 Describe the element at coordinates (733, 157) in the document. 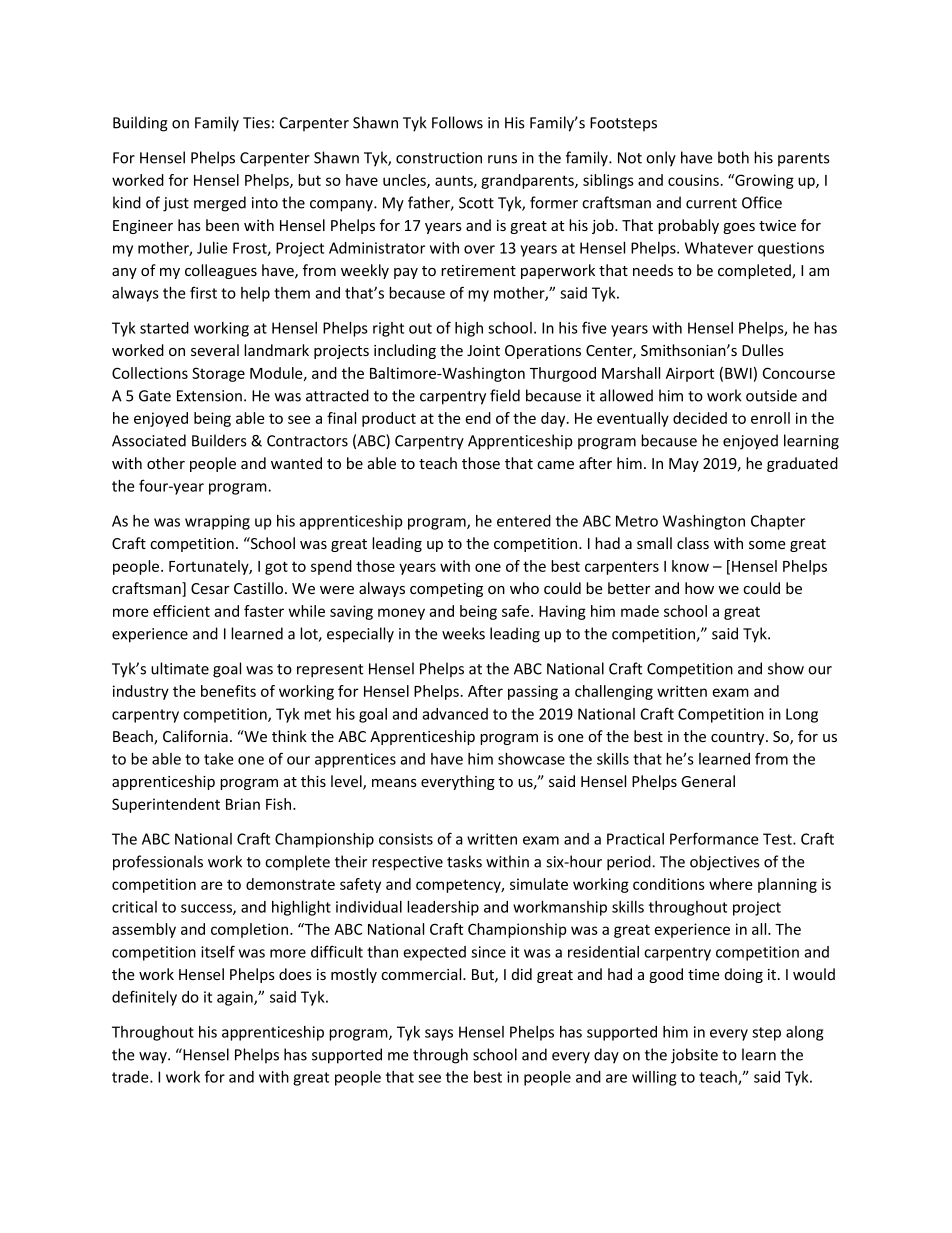

I see `both` at that location.
